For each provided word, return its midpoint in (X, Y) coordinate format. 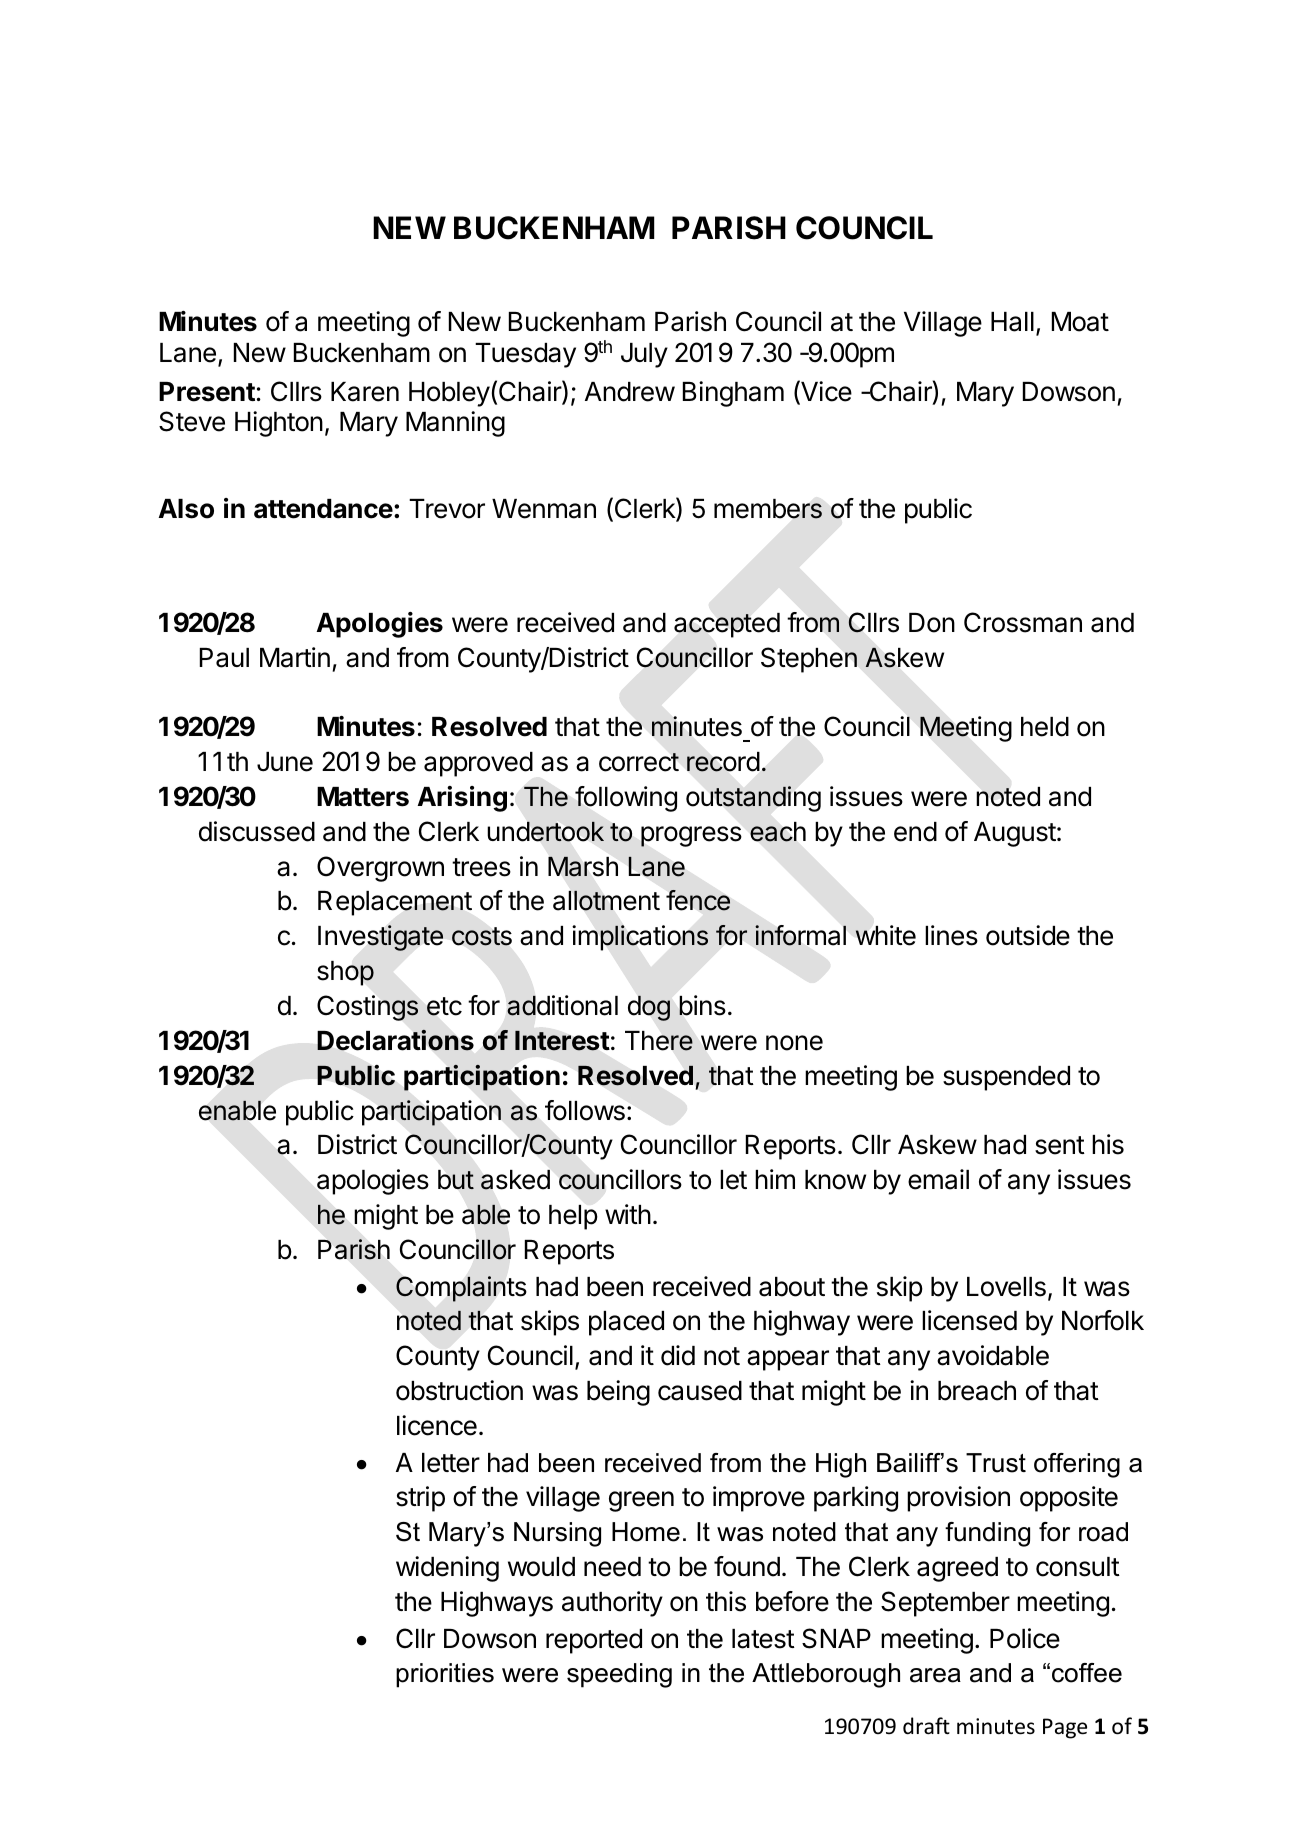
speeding (619, 1675)
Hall (1012, 322)
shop (345, 973)
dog (649, 1008)
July (644, 355)
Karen (365, 392)
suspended (1006, 1078)
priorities (445, 1675)
